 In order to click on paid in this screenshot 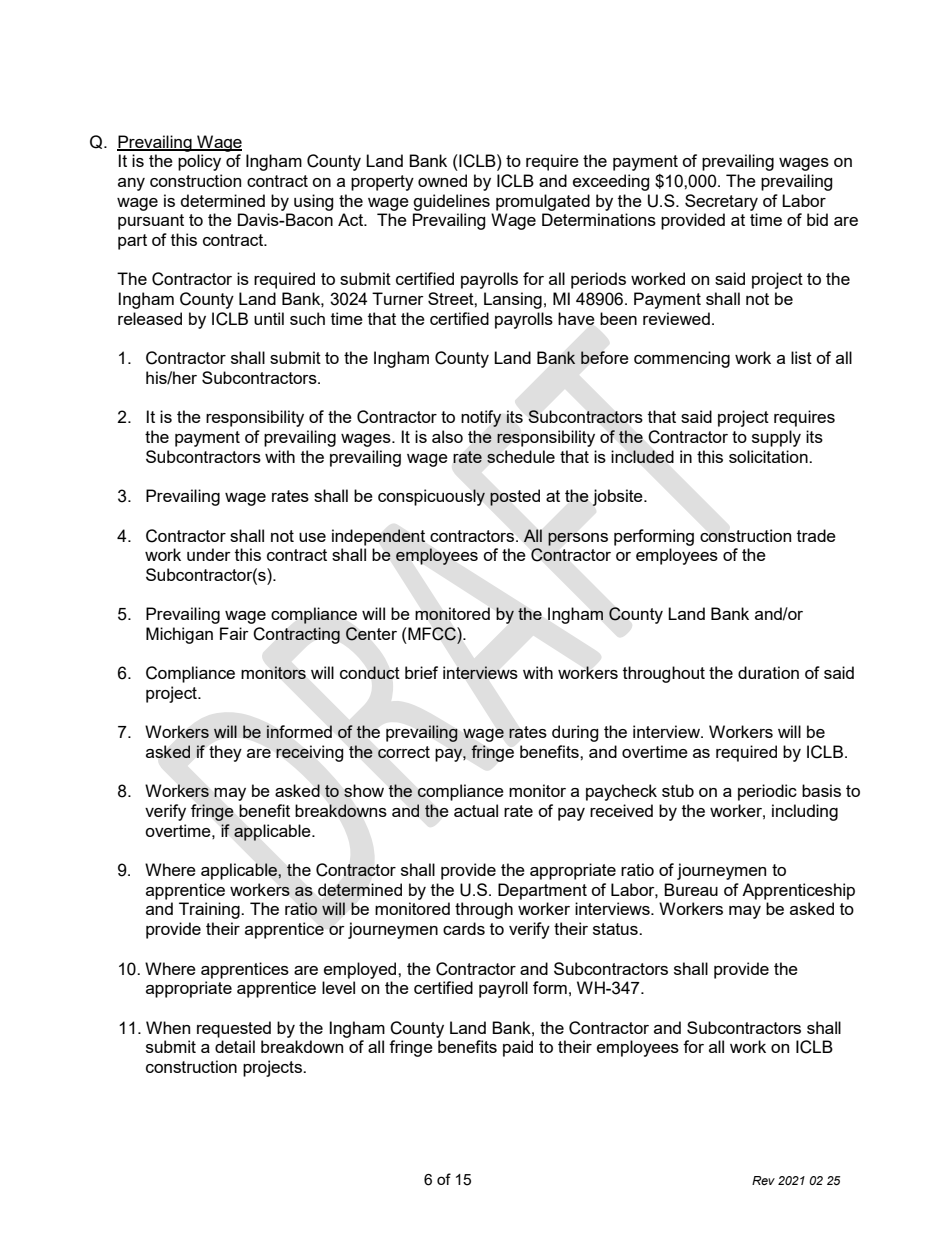, I will do `click(518, 1048)`.
